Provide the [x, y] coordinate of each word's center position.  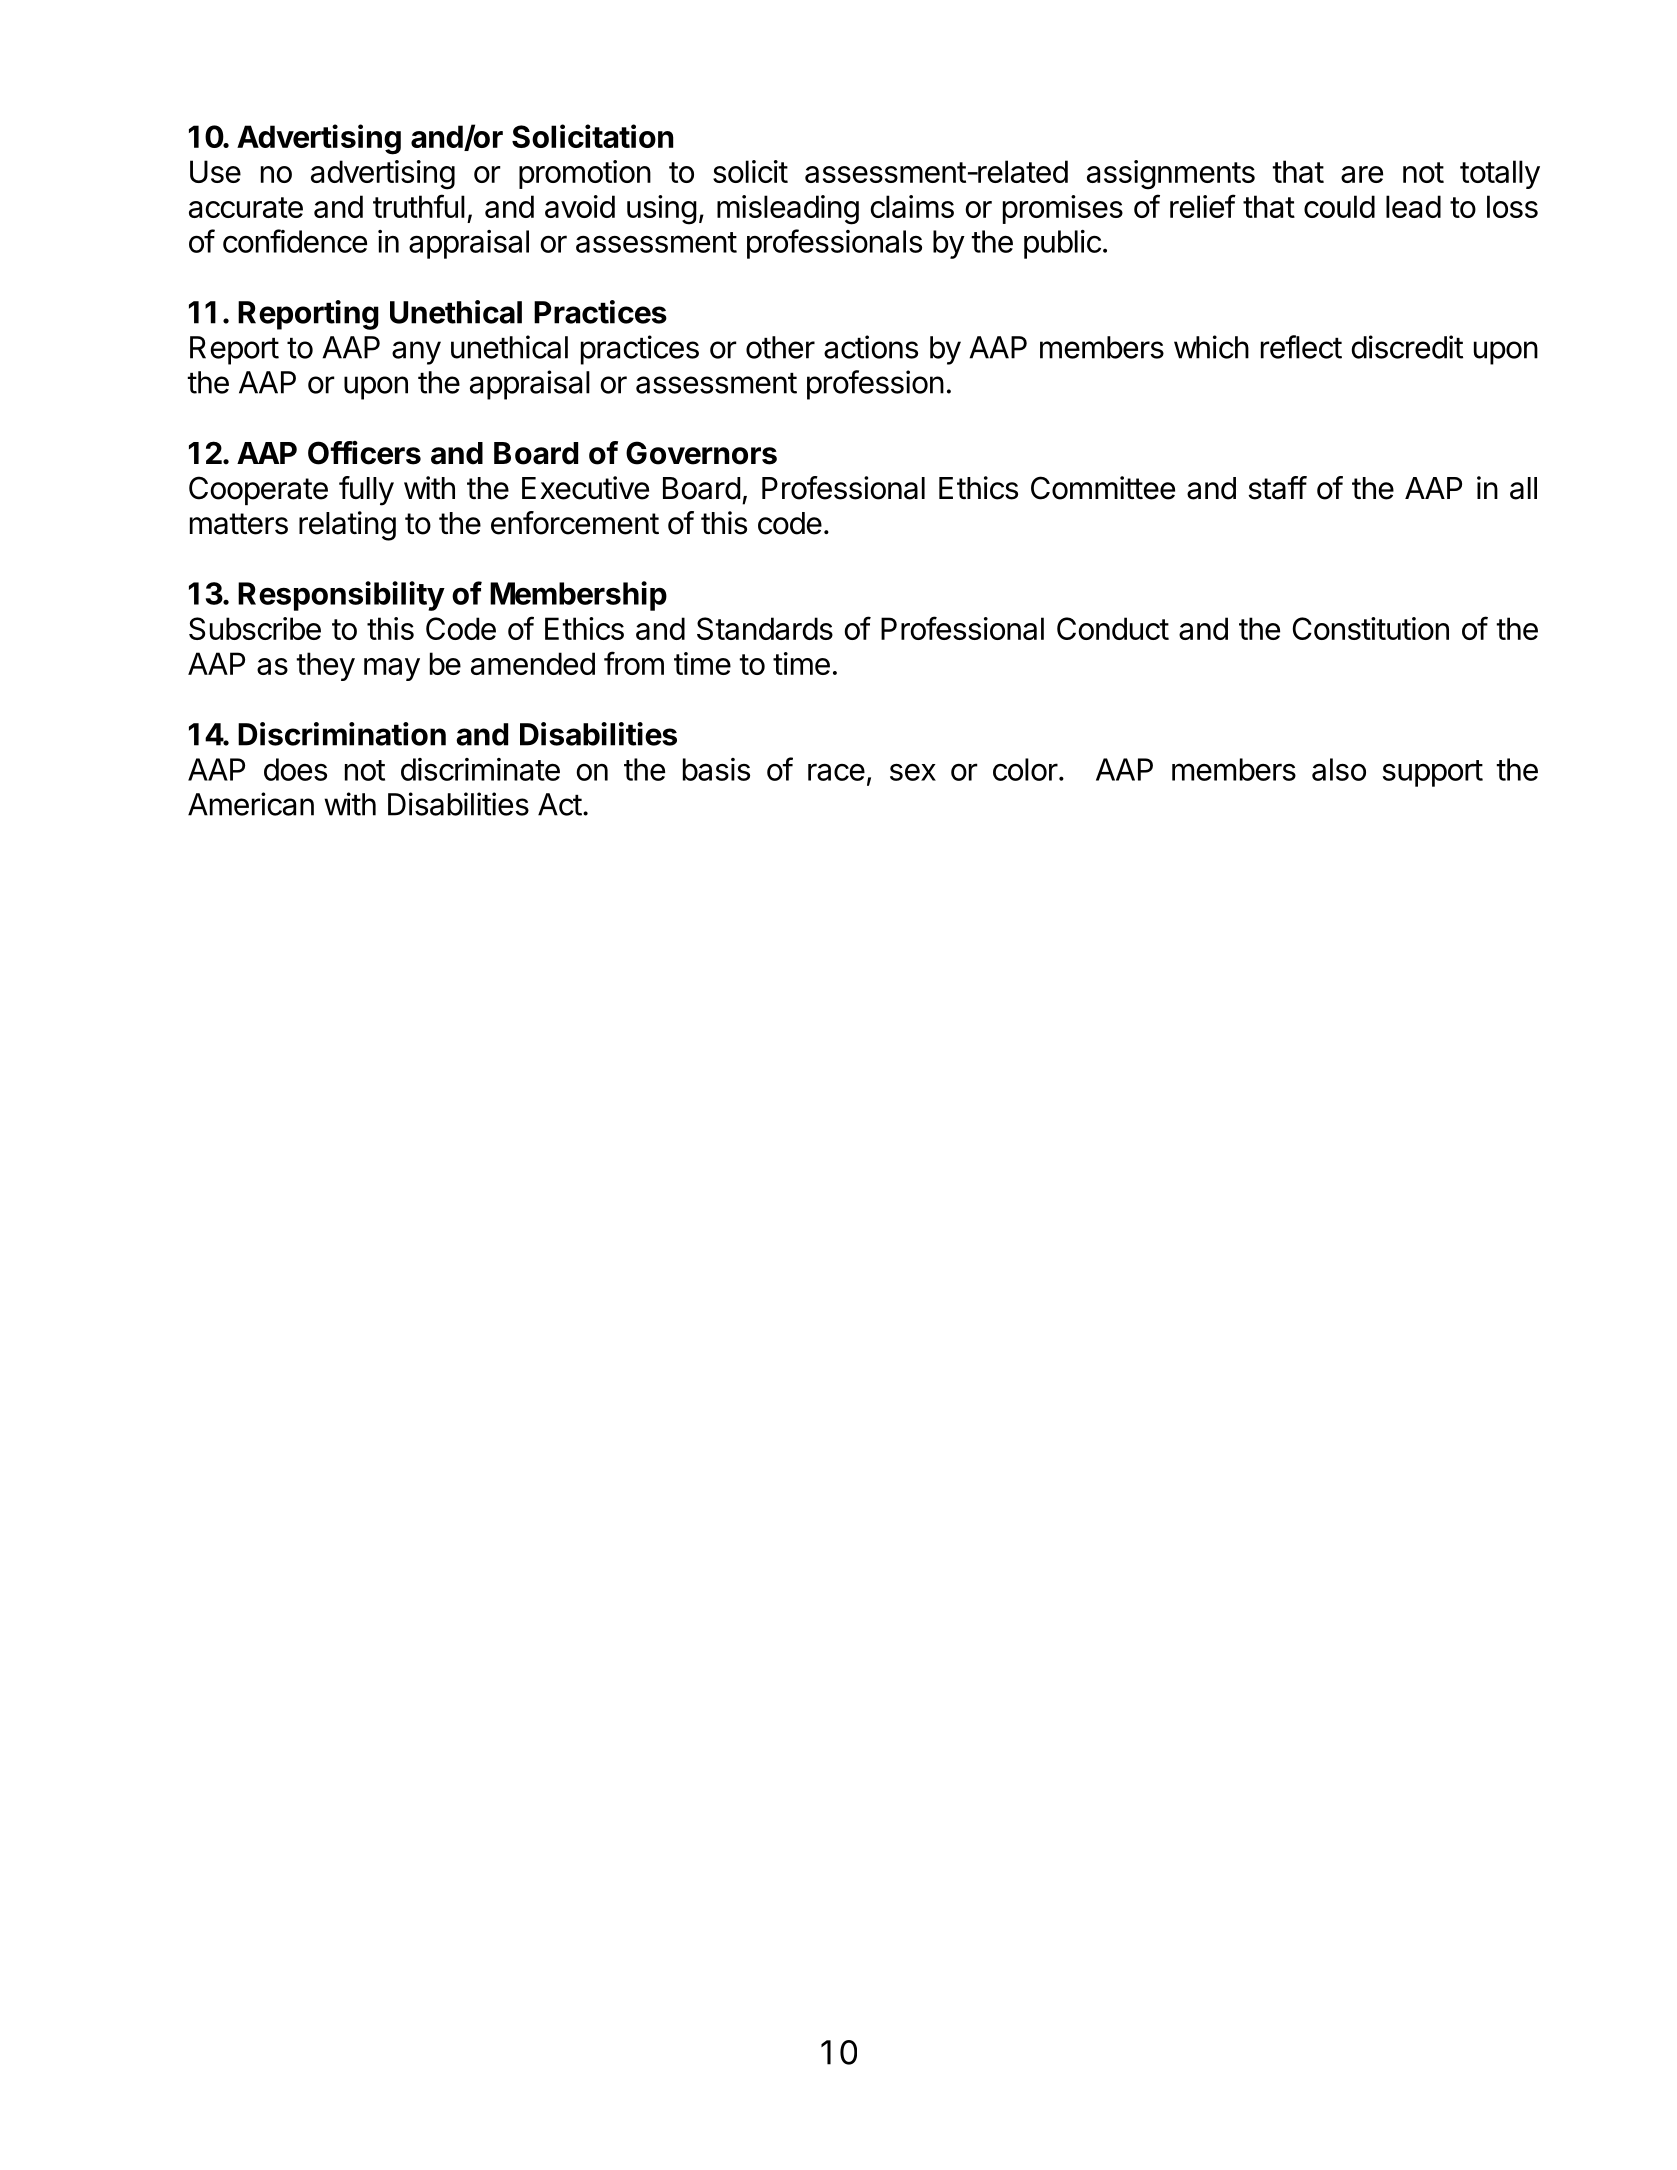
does [295, 769]
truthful [419, 206]
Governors [701, 453]
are [1362, 174]
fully [366, 491]
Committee [1103, 488]
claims [912, 206]
